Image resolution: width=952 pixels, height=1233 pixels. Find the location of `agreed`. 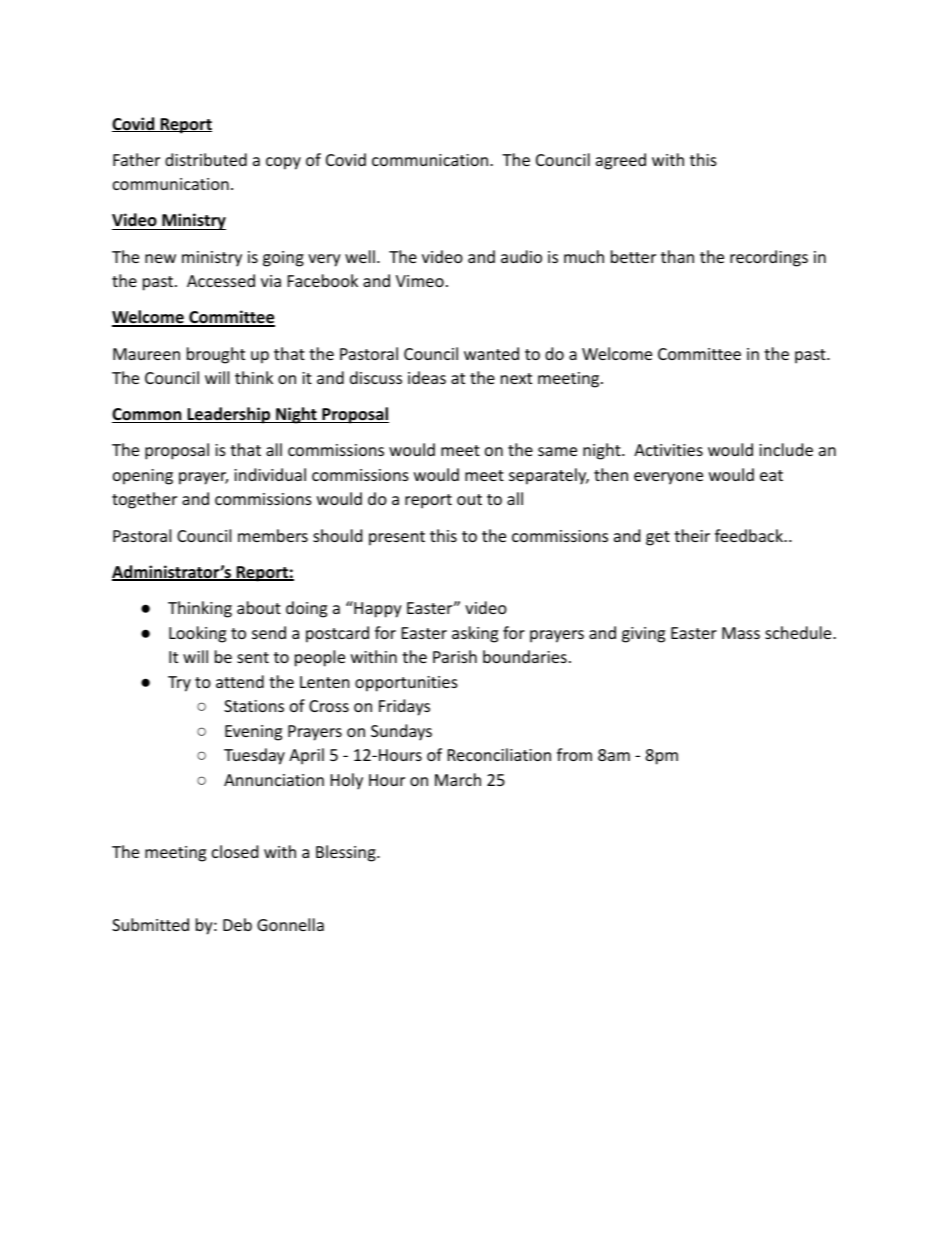

agreed is located at coordinates (621, 161).
